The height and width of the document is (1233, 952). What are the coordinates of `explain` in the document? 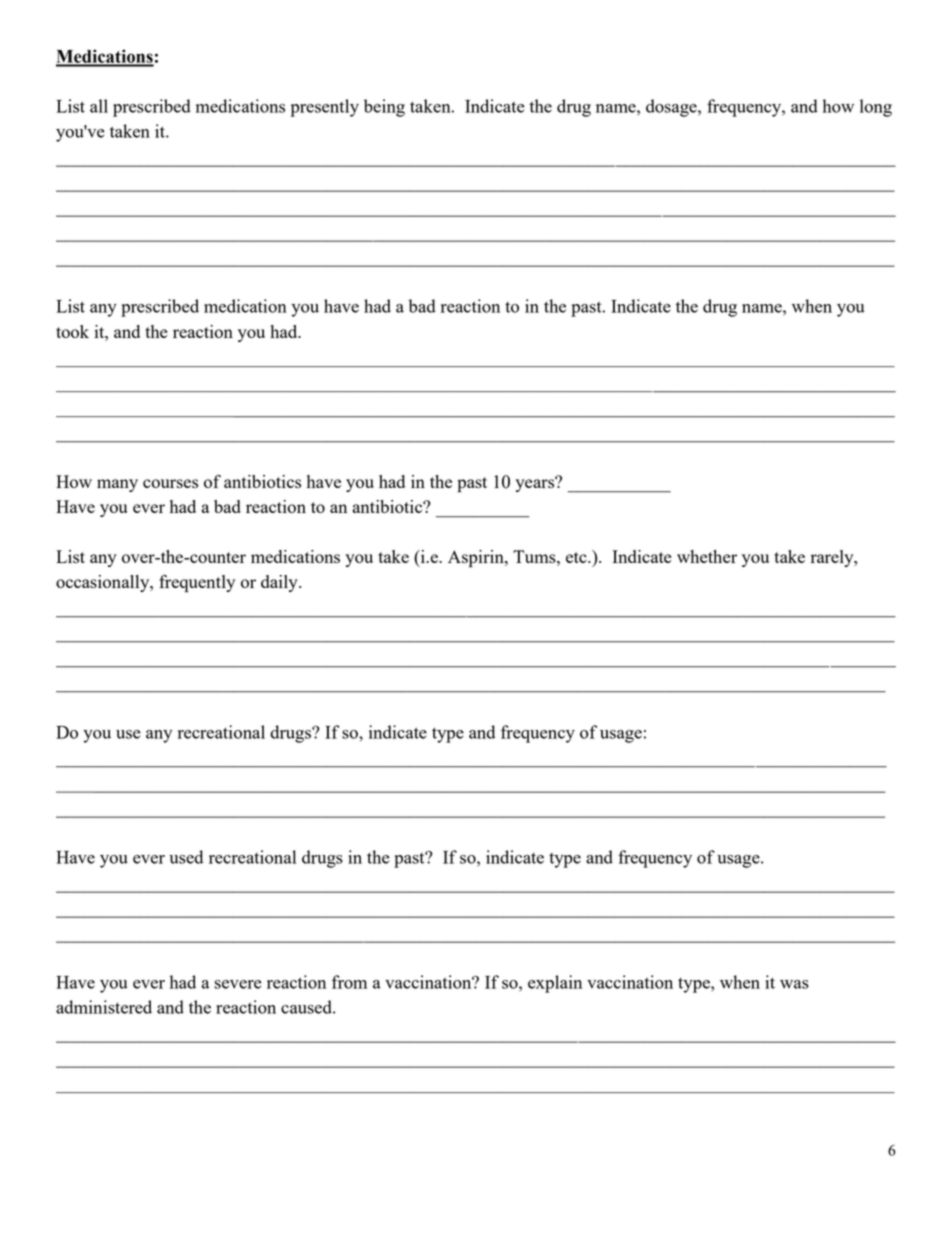 It's located at (555, 984).
